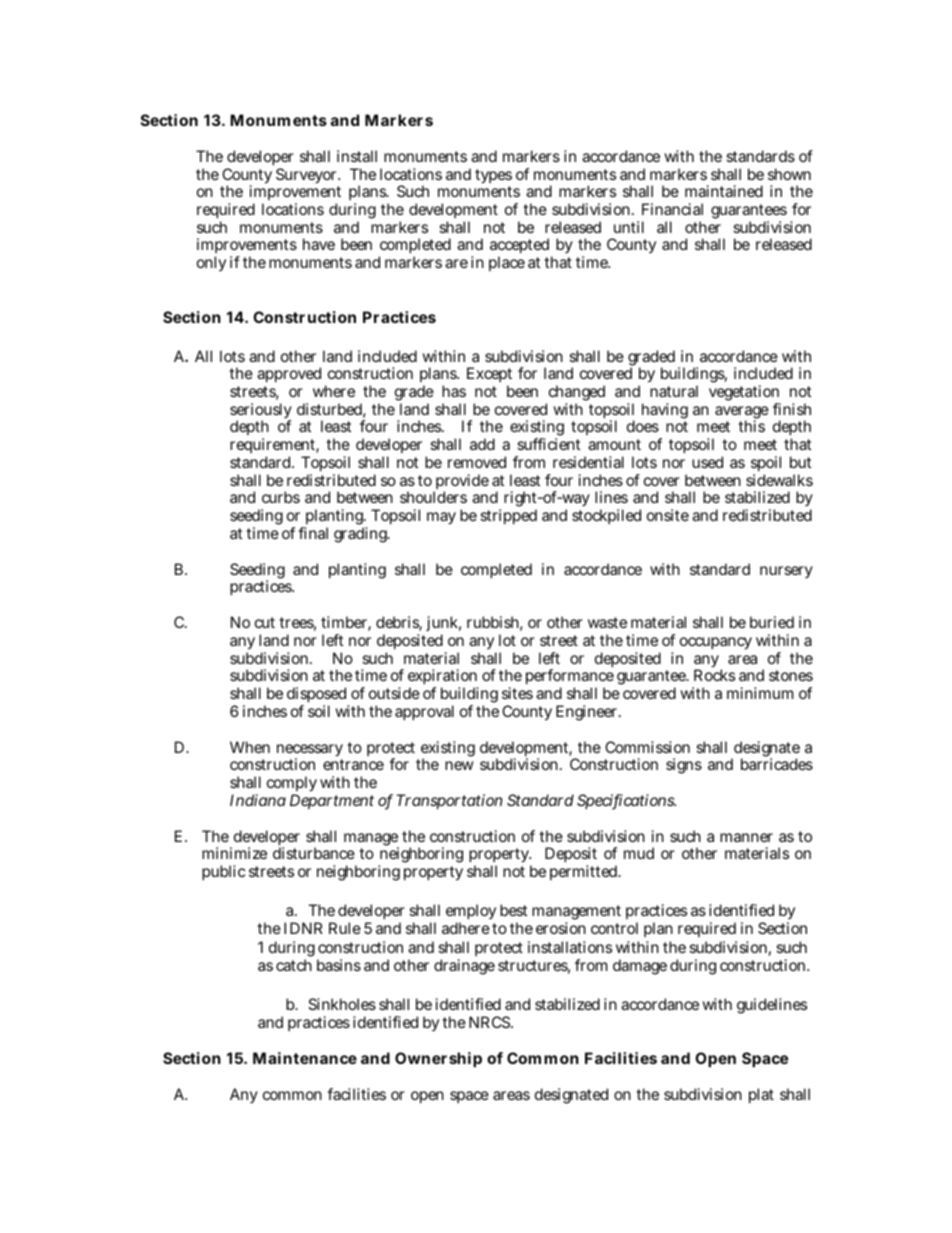 This screenshot has width=952, height=1233. What do you see at coordinates (482, 444) in the screenshot?
I see `add` at bounding box center [482, 444].
